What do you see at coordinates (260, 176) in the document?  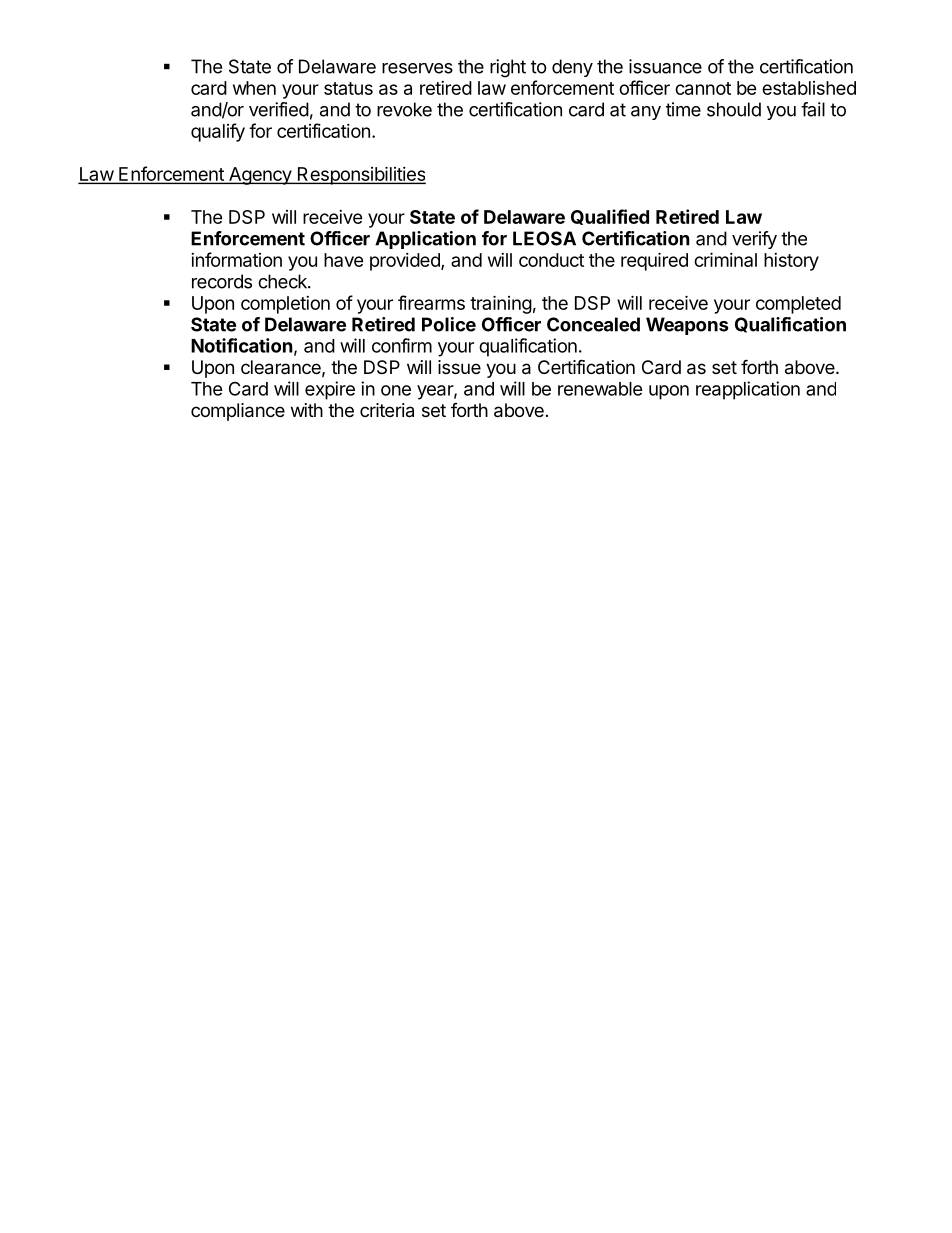 I see `Agency` at bounding box center [260, 176].
